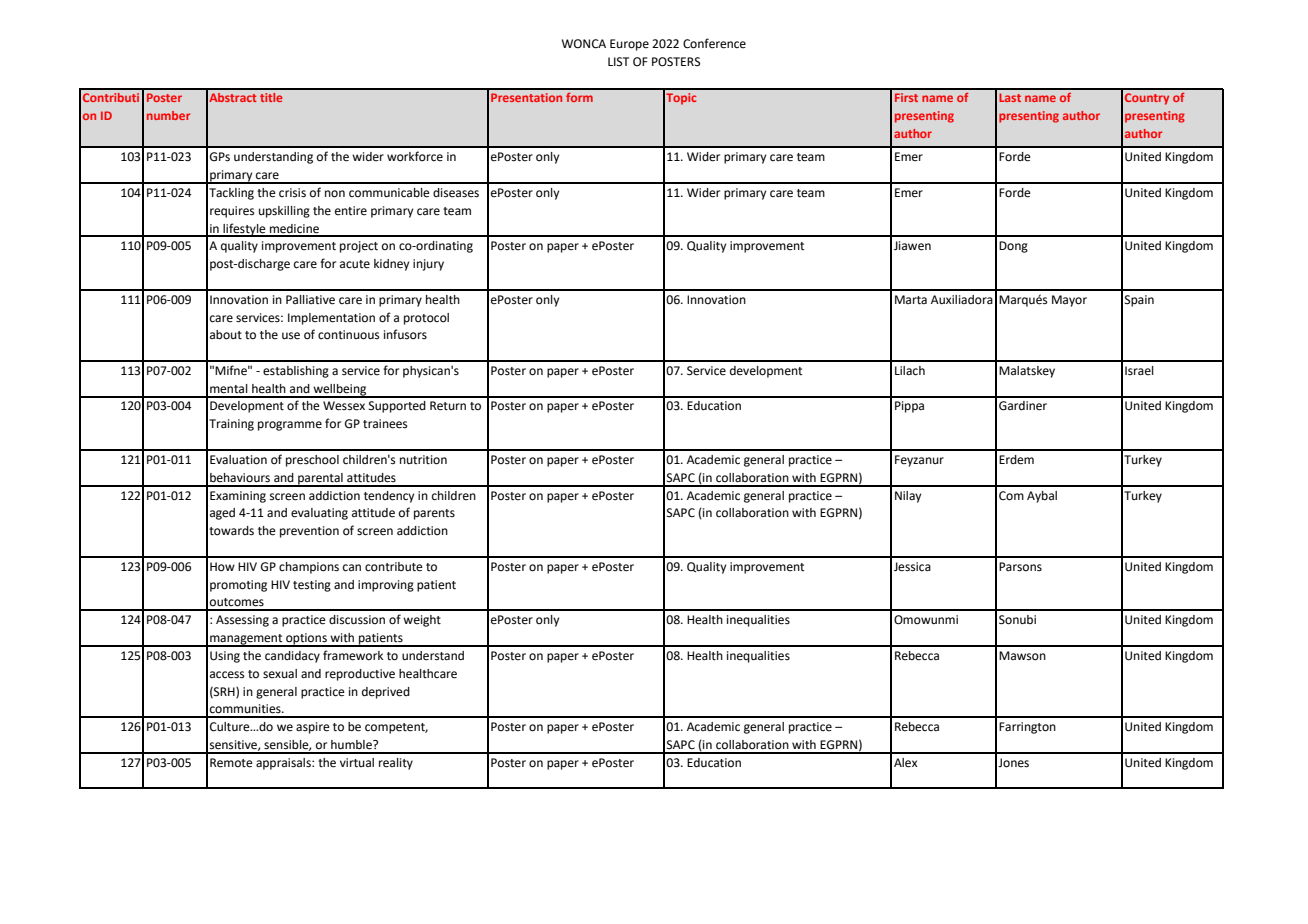 The width and height of the image is (1308, 924). What do you see at coordinates (1010, 97) in the image?
I see `Last` at bounding box center [1010, 97].
